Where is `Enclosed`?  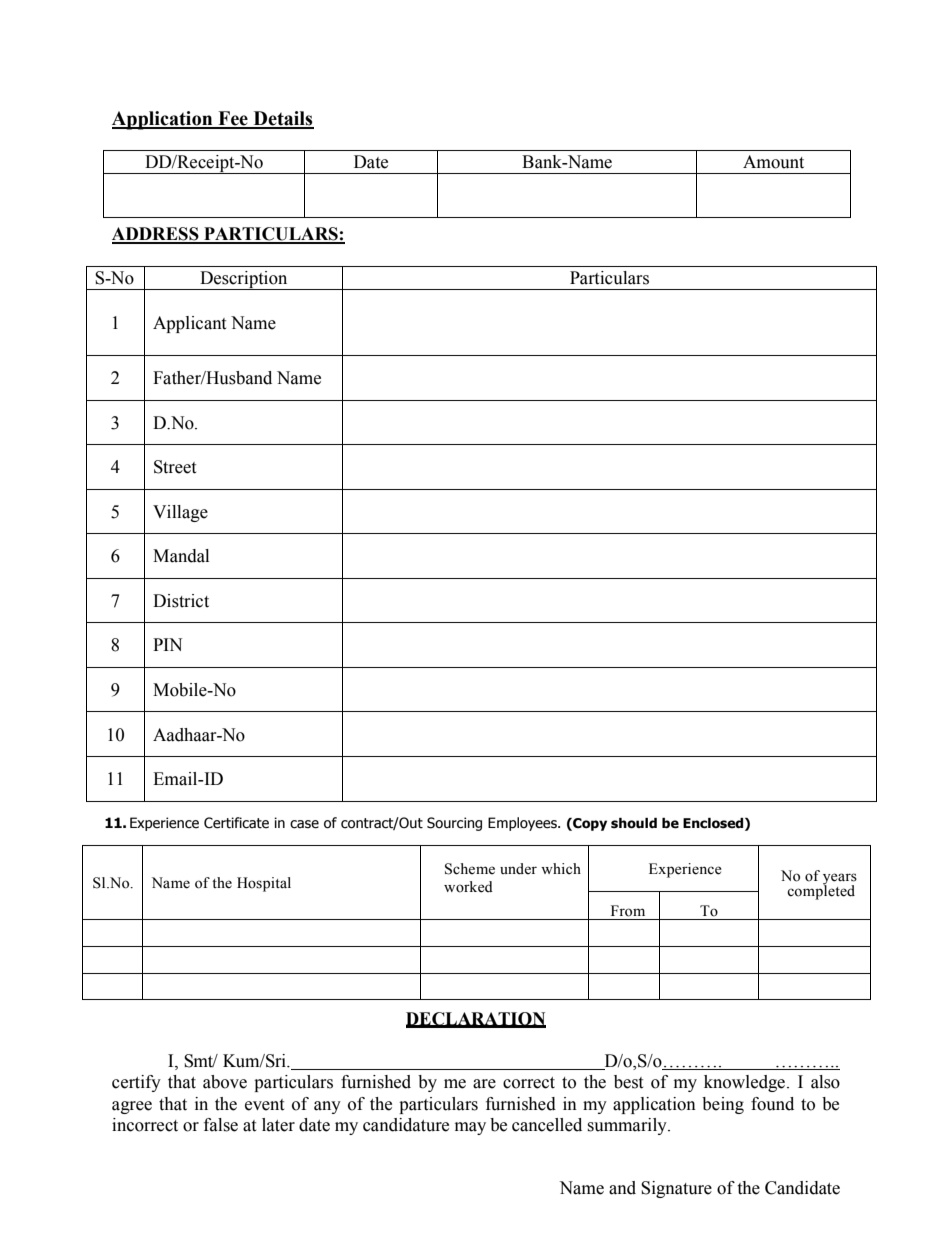 Enclosed is located at coordinates (714, 824).
